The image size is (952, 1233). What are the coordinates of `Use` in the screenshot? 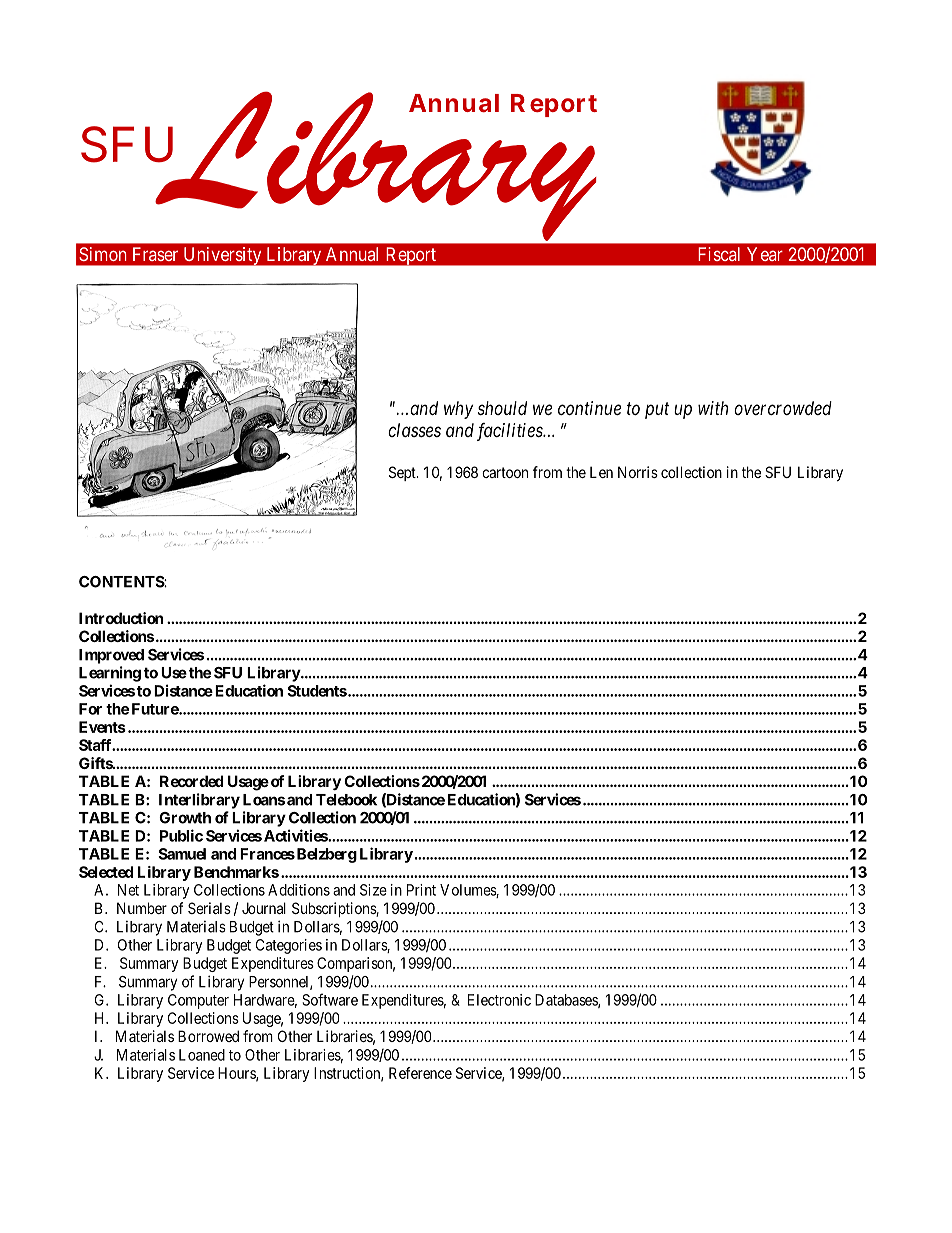 It's located at (174, 673).
